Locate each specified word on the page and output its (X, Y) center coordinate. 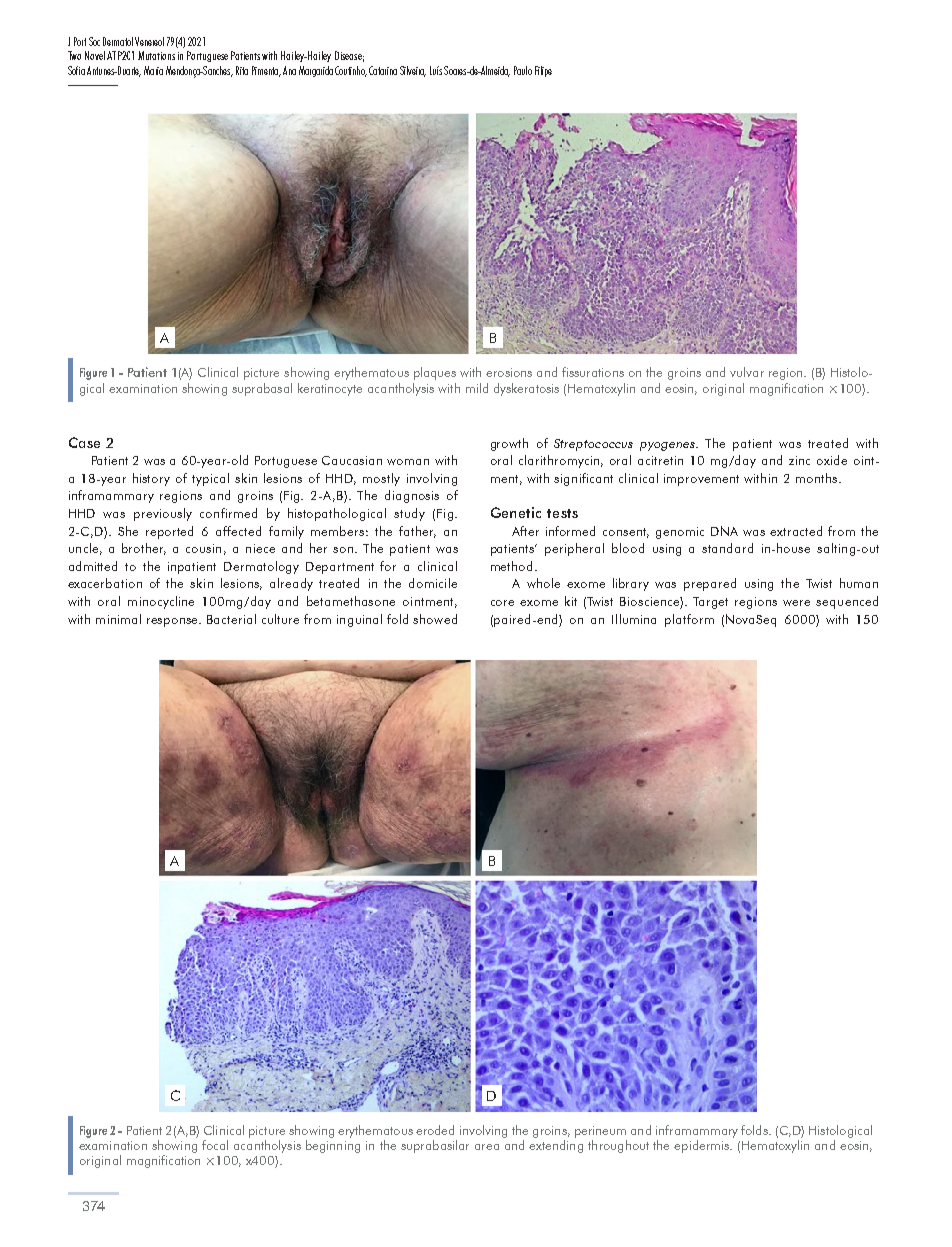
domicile (433, 583)
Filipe (543, 71)
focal (215, 1145)
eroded (435, 1130)
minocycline (161, 602)
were (796, 603)
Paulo (523, 70)
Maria (153, 70)
